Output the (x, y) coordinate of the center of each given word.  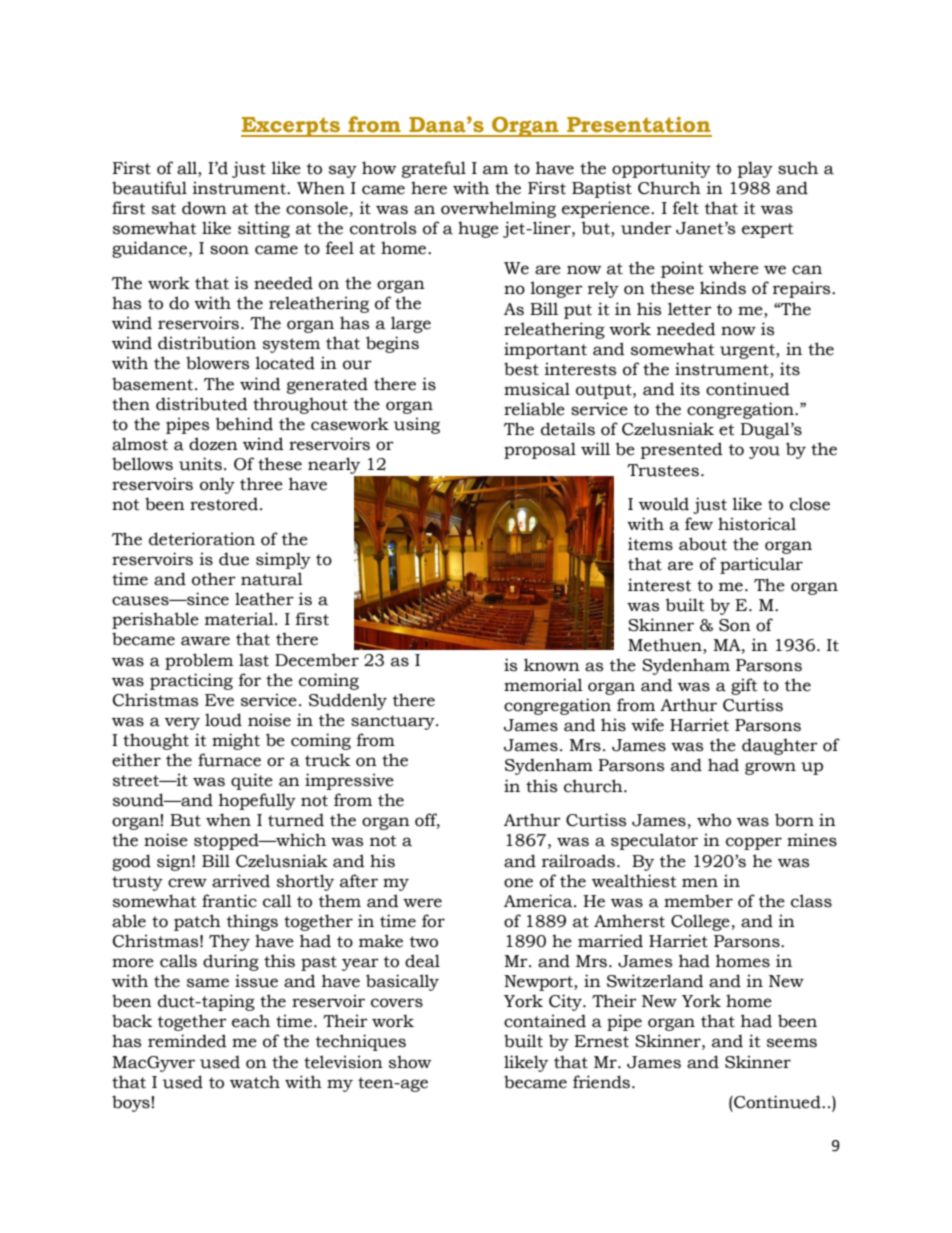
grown (770, 768)
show (410, 1062)
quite (252, 781)
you (764, 452)
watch (255, 1082)
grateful (434, 169)
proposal (540, 450)
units (200, 464)
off (427, 821)
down (204, 208)
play (755, 169)
